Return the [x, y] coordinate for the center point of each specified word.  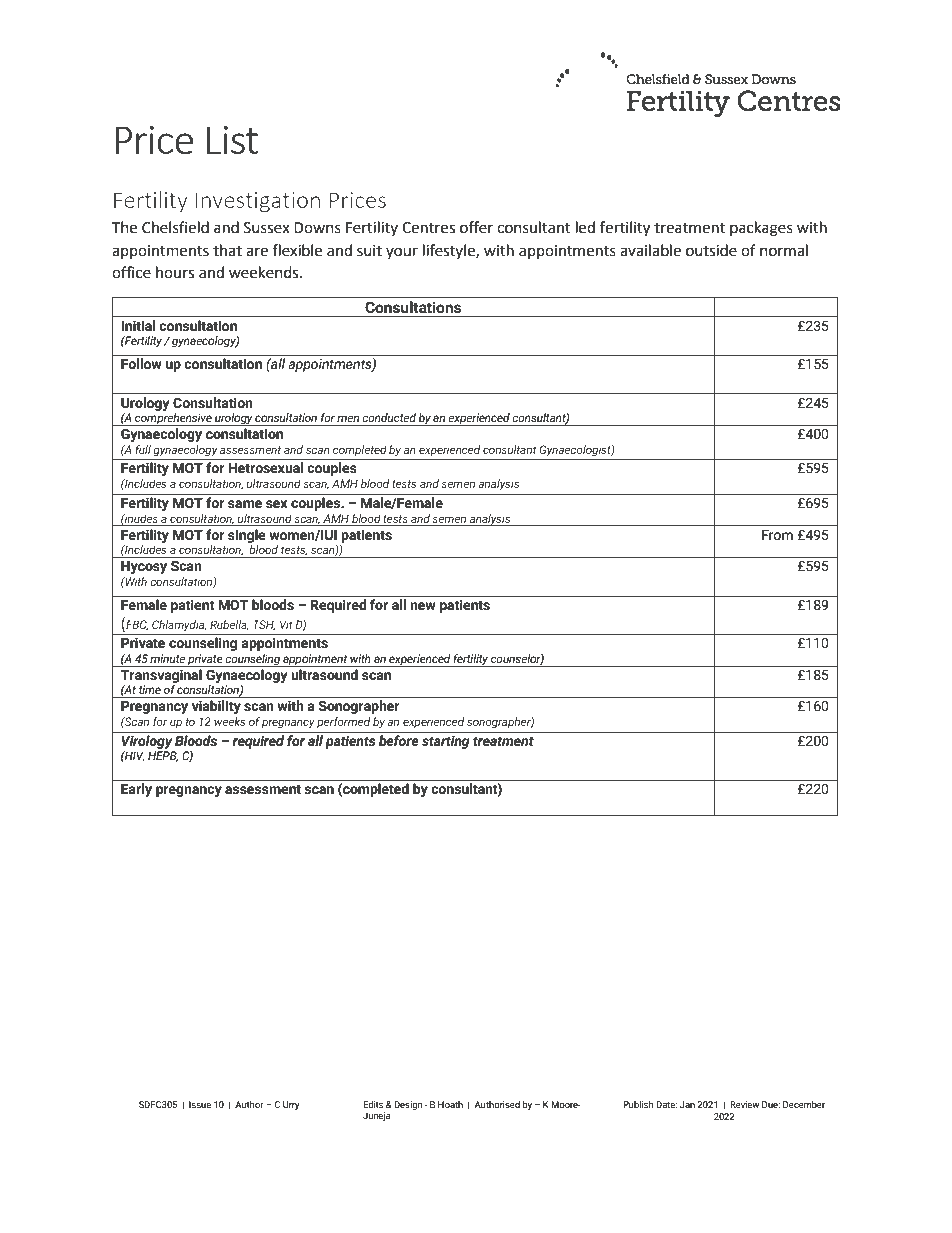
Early [136, 790]
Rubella [229, 625]
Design [408, 1105]
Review [744, 1104]
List [232, 140]
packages [761, 229]
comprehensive [173, 419]
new [423, 606]
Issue [200, 1104]
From [777, 535]
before [399, 740]
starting [446, 742]
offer [476, 227]
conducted [389, 417]
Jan [687, 1104]
